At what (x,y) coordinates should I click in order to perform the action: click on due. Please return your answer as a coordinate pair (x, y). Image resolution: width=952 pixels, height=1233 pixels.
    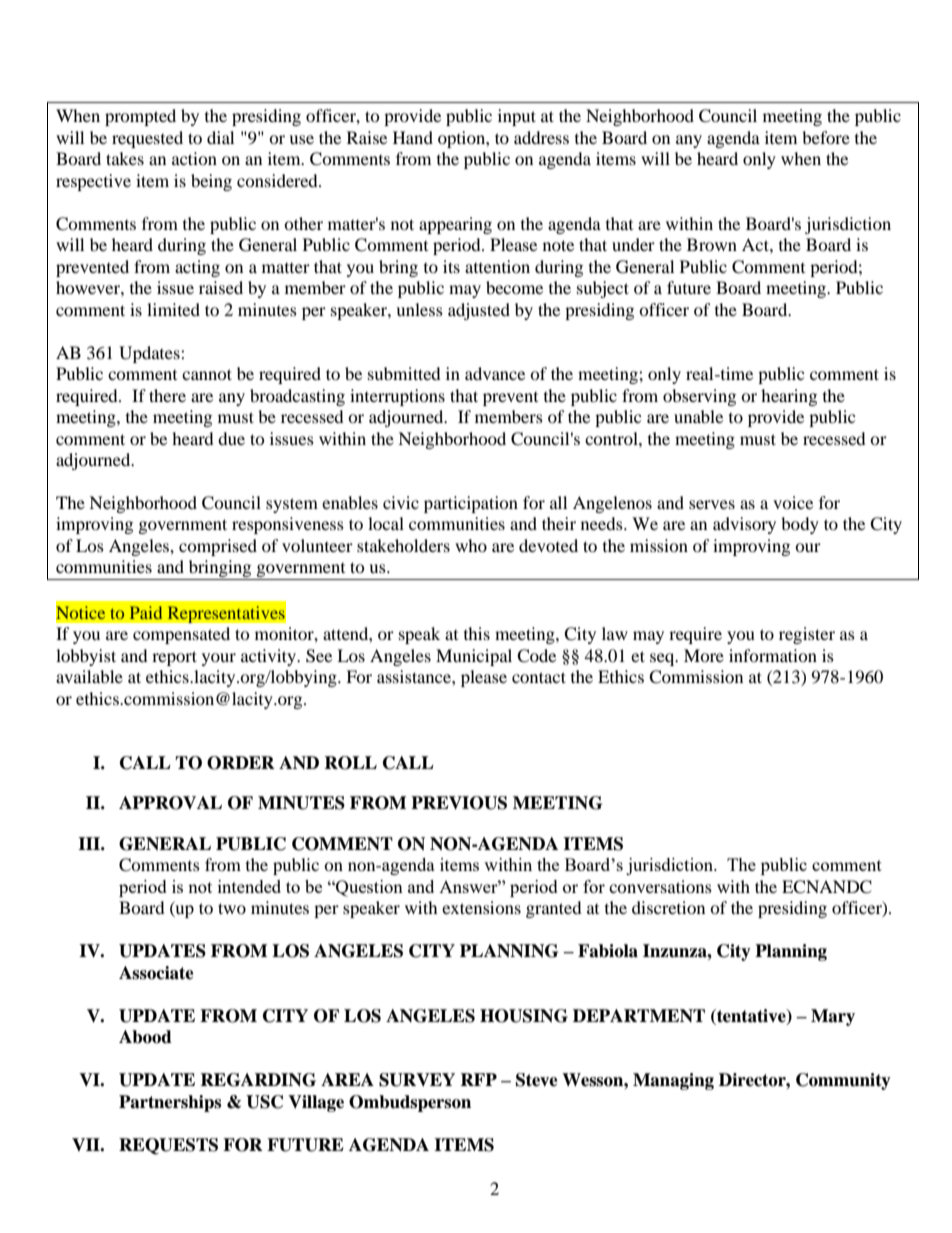
    Looking at the image, I should click on (231, 438).
